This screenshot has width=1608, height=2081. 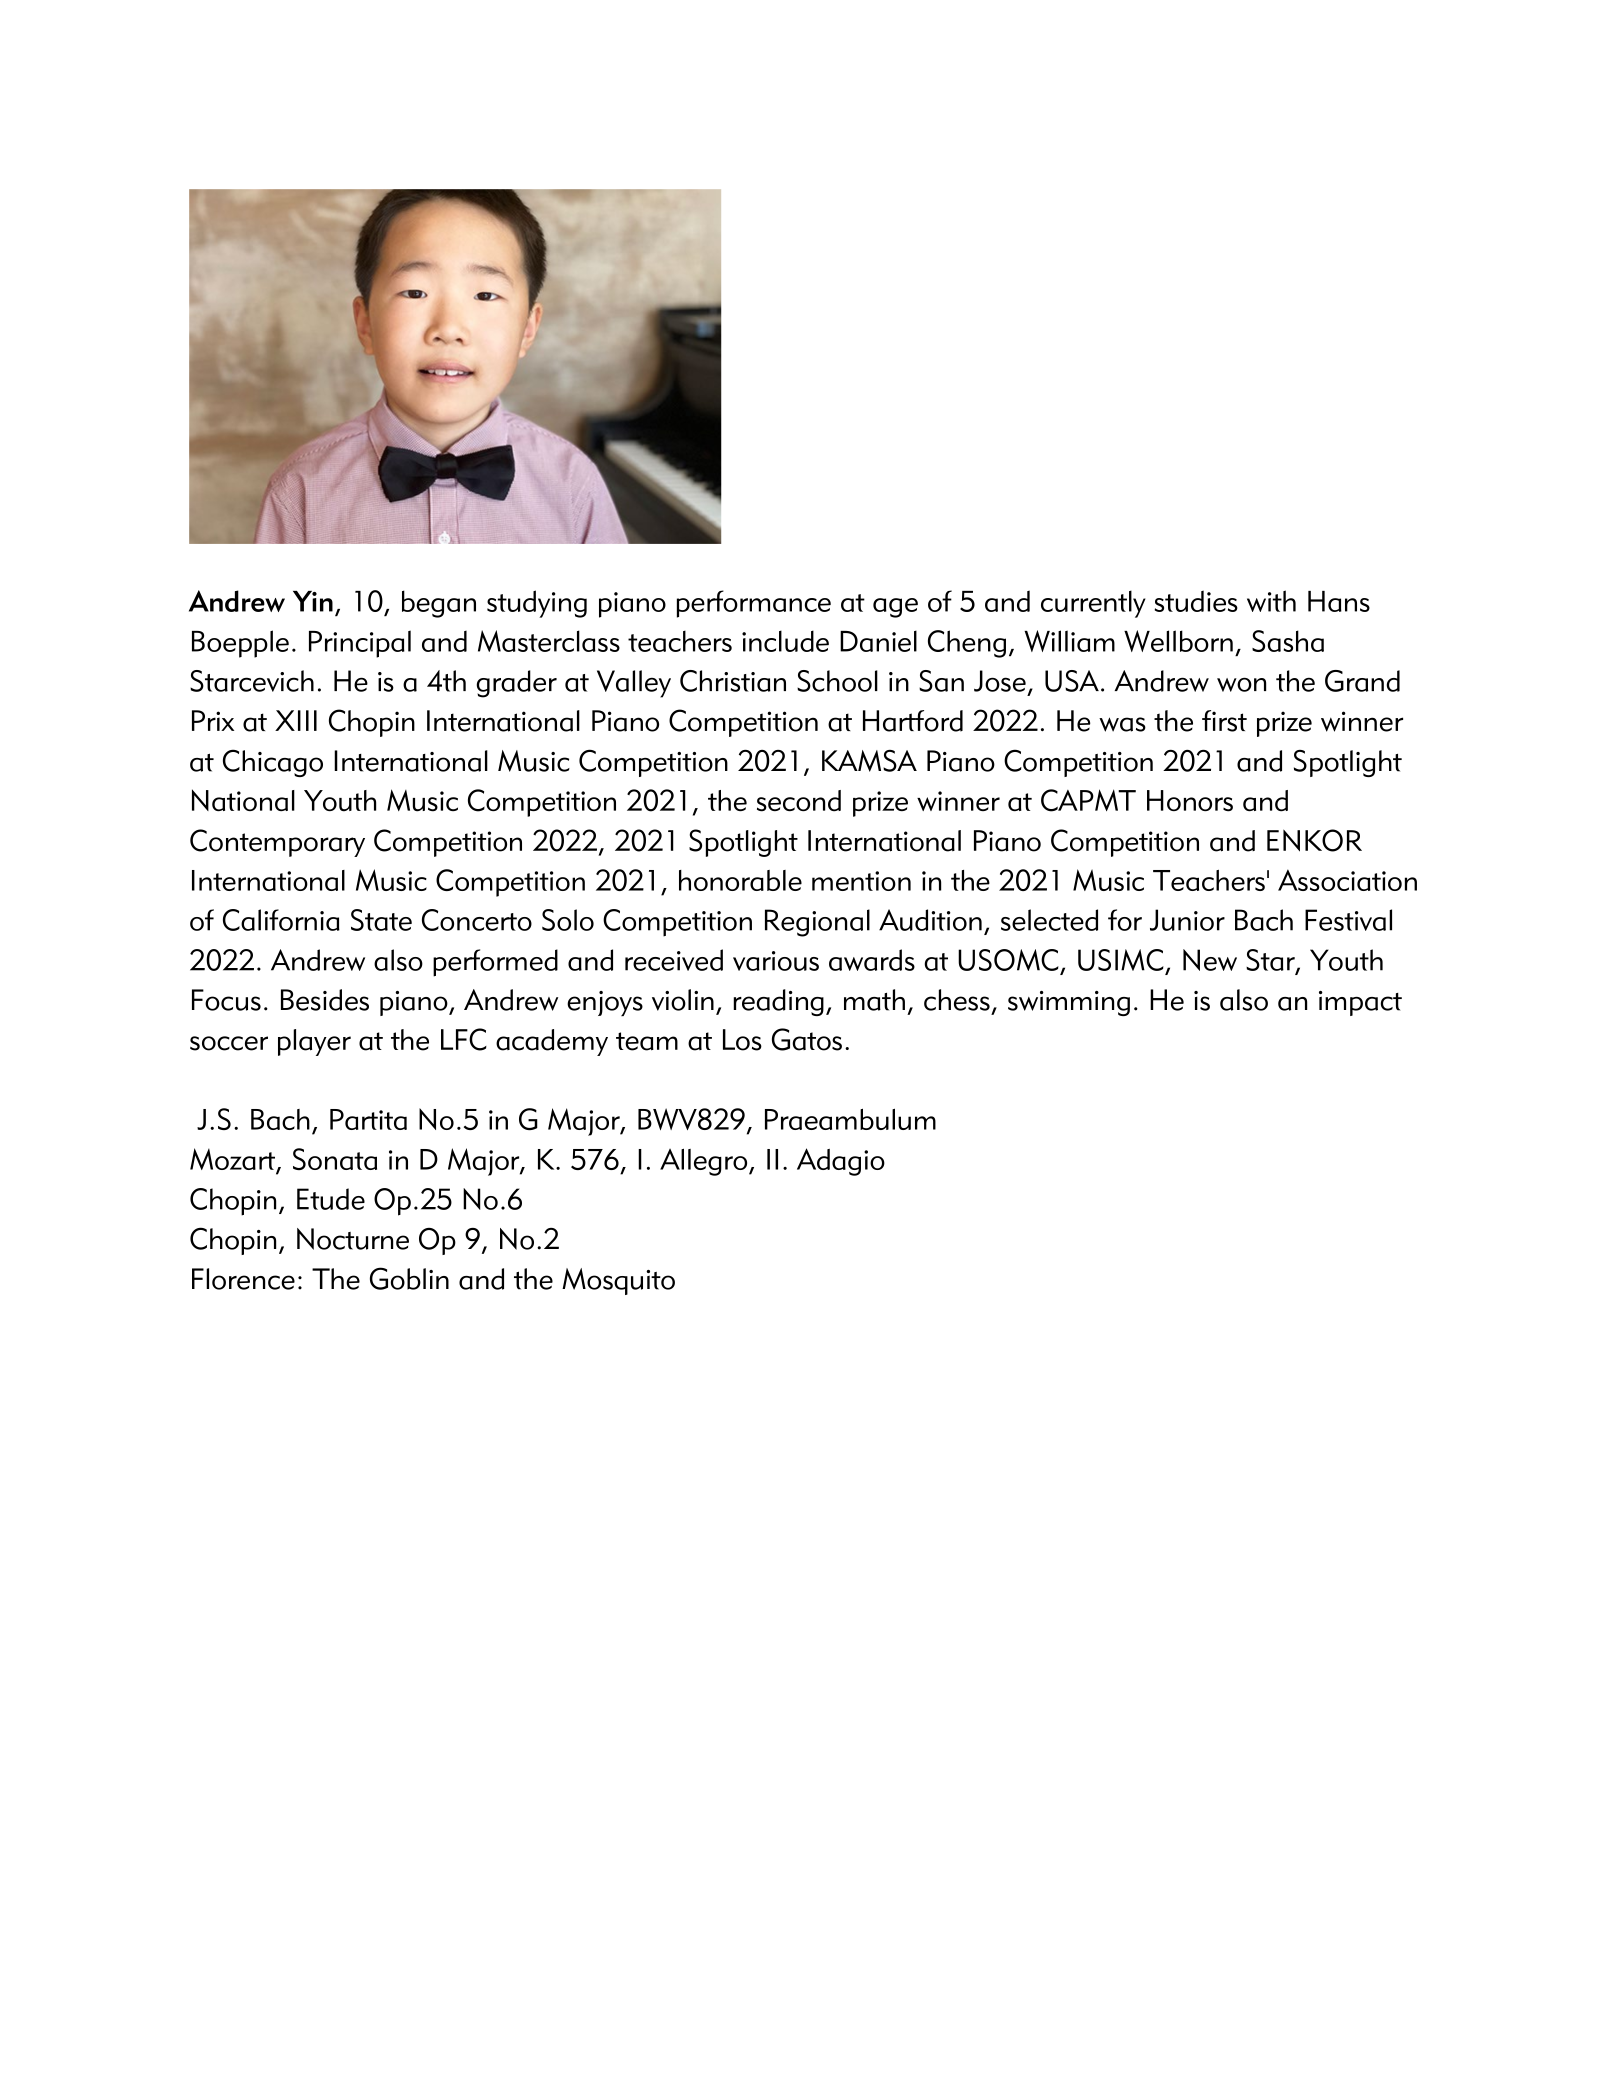 I want to click on impact, so click(x=1360, y=1003).
